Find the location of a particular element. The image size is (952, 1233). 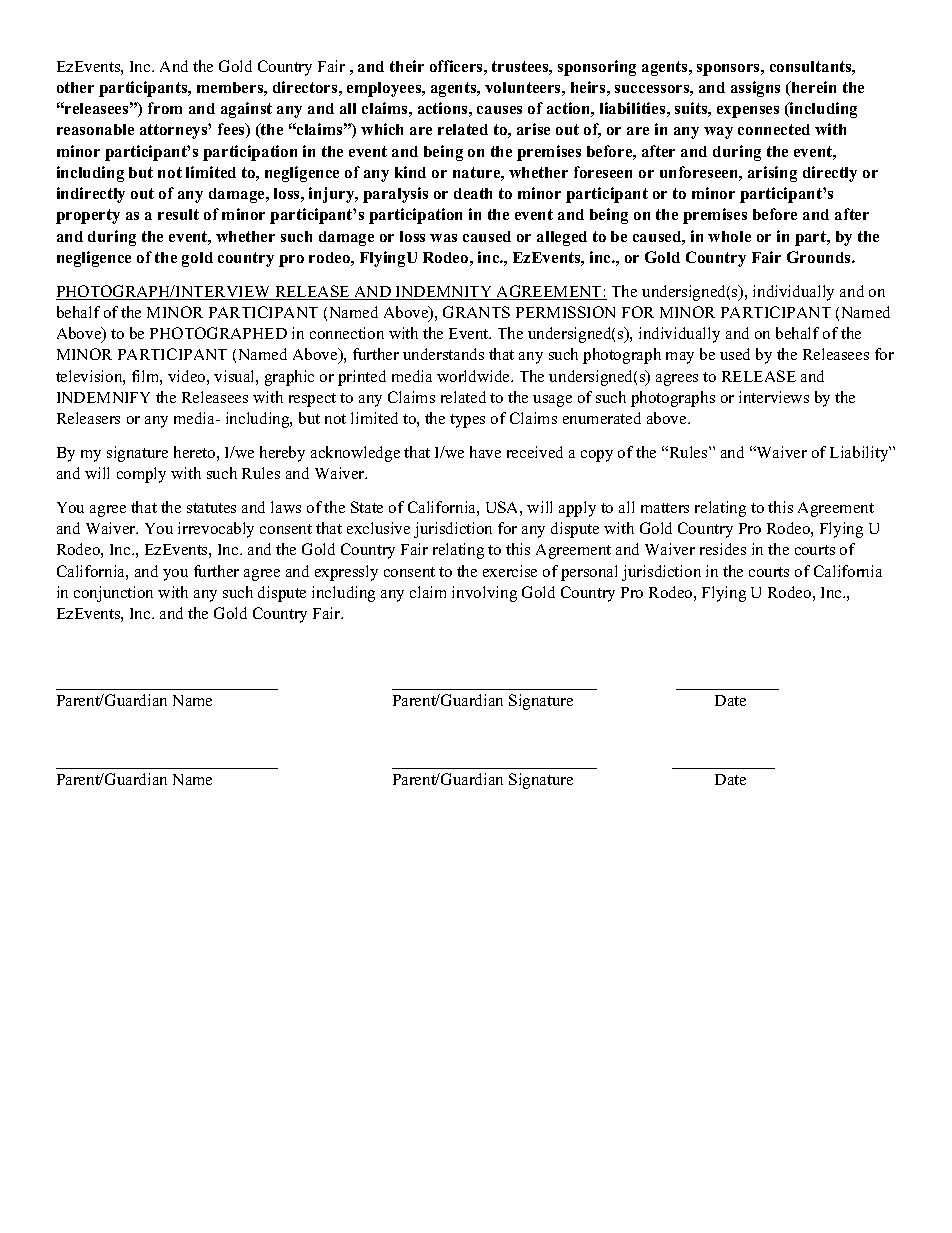

result is located at coordinates (178, 214).
